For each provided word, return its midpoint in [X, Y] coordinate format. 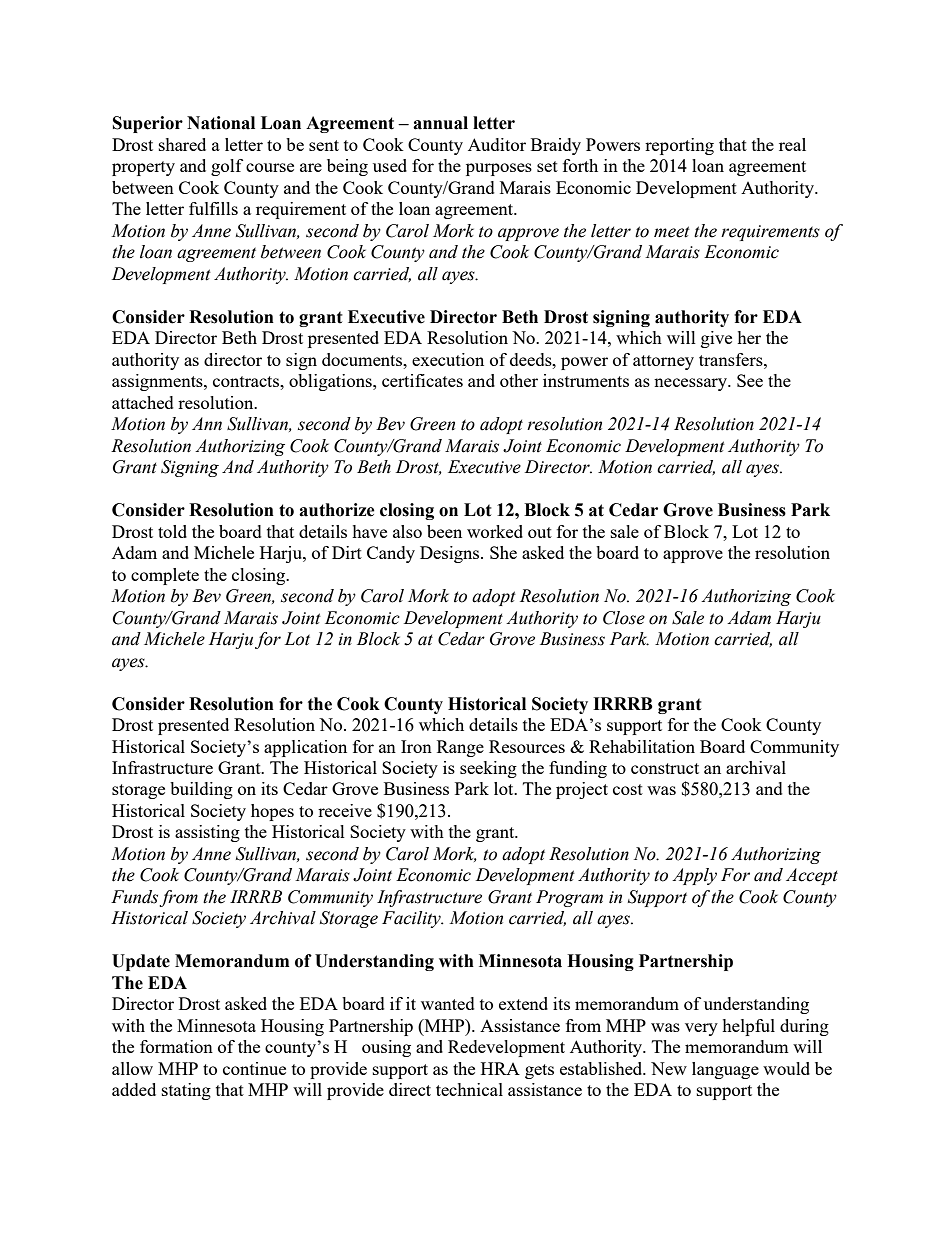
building [201, 790]
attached [143, 402]
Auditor [497, 144]
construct [665, 768]
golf [227, 167]
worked [495, 531]
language [725, 1070]
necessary [691, 384]
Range [460, 748]
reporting [679, 146]
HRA [500, 1068]
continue [254, 1068]
